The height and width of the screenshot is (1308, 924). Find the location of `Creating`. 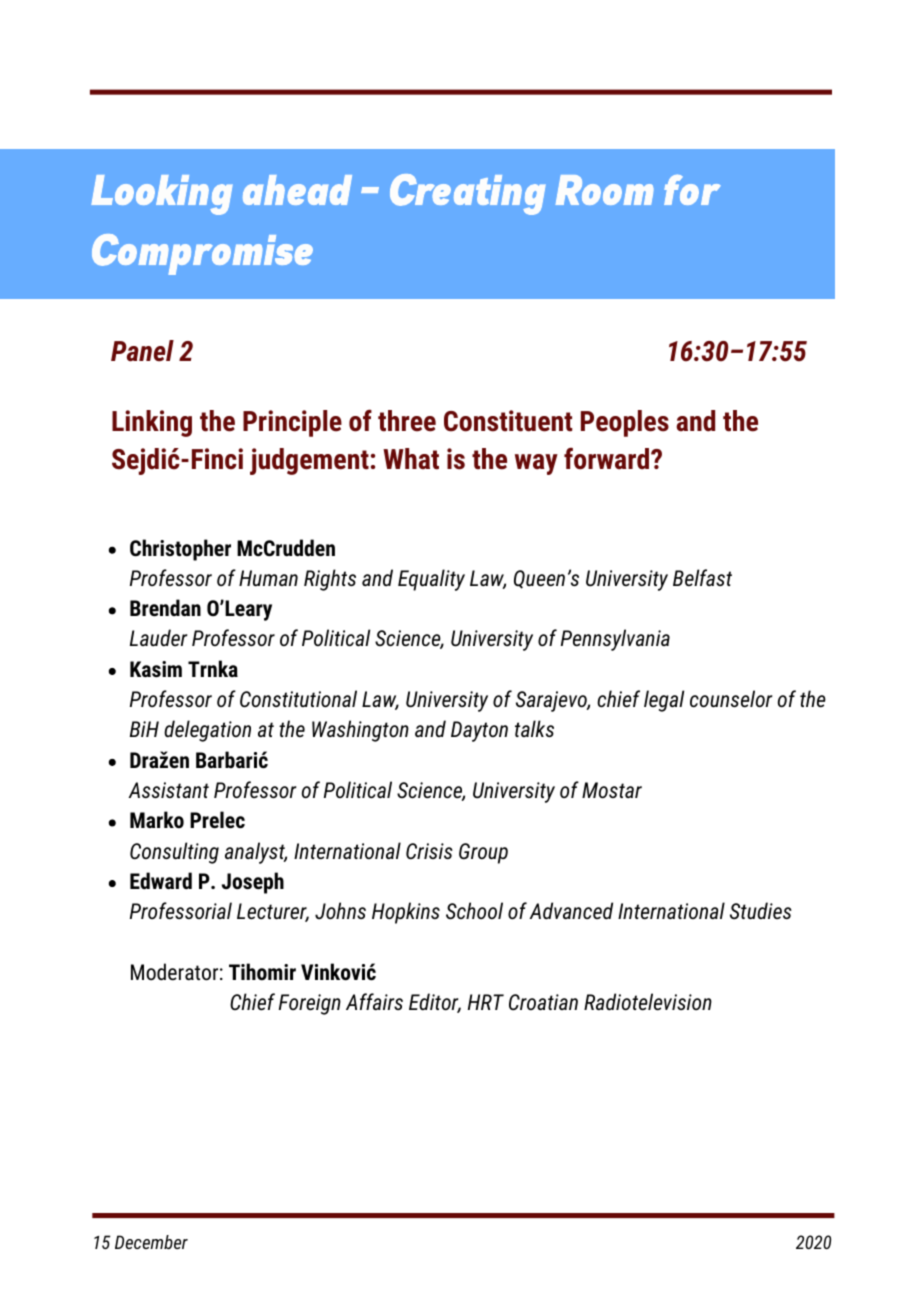

Creating is located at coordinates (468, 194).
